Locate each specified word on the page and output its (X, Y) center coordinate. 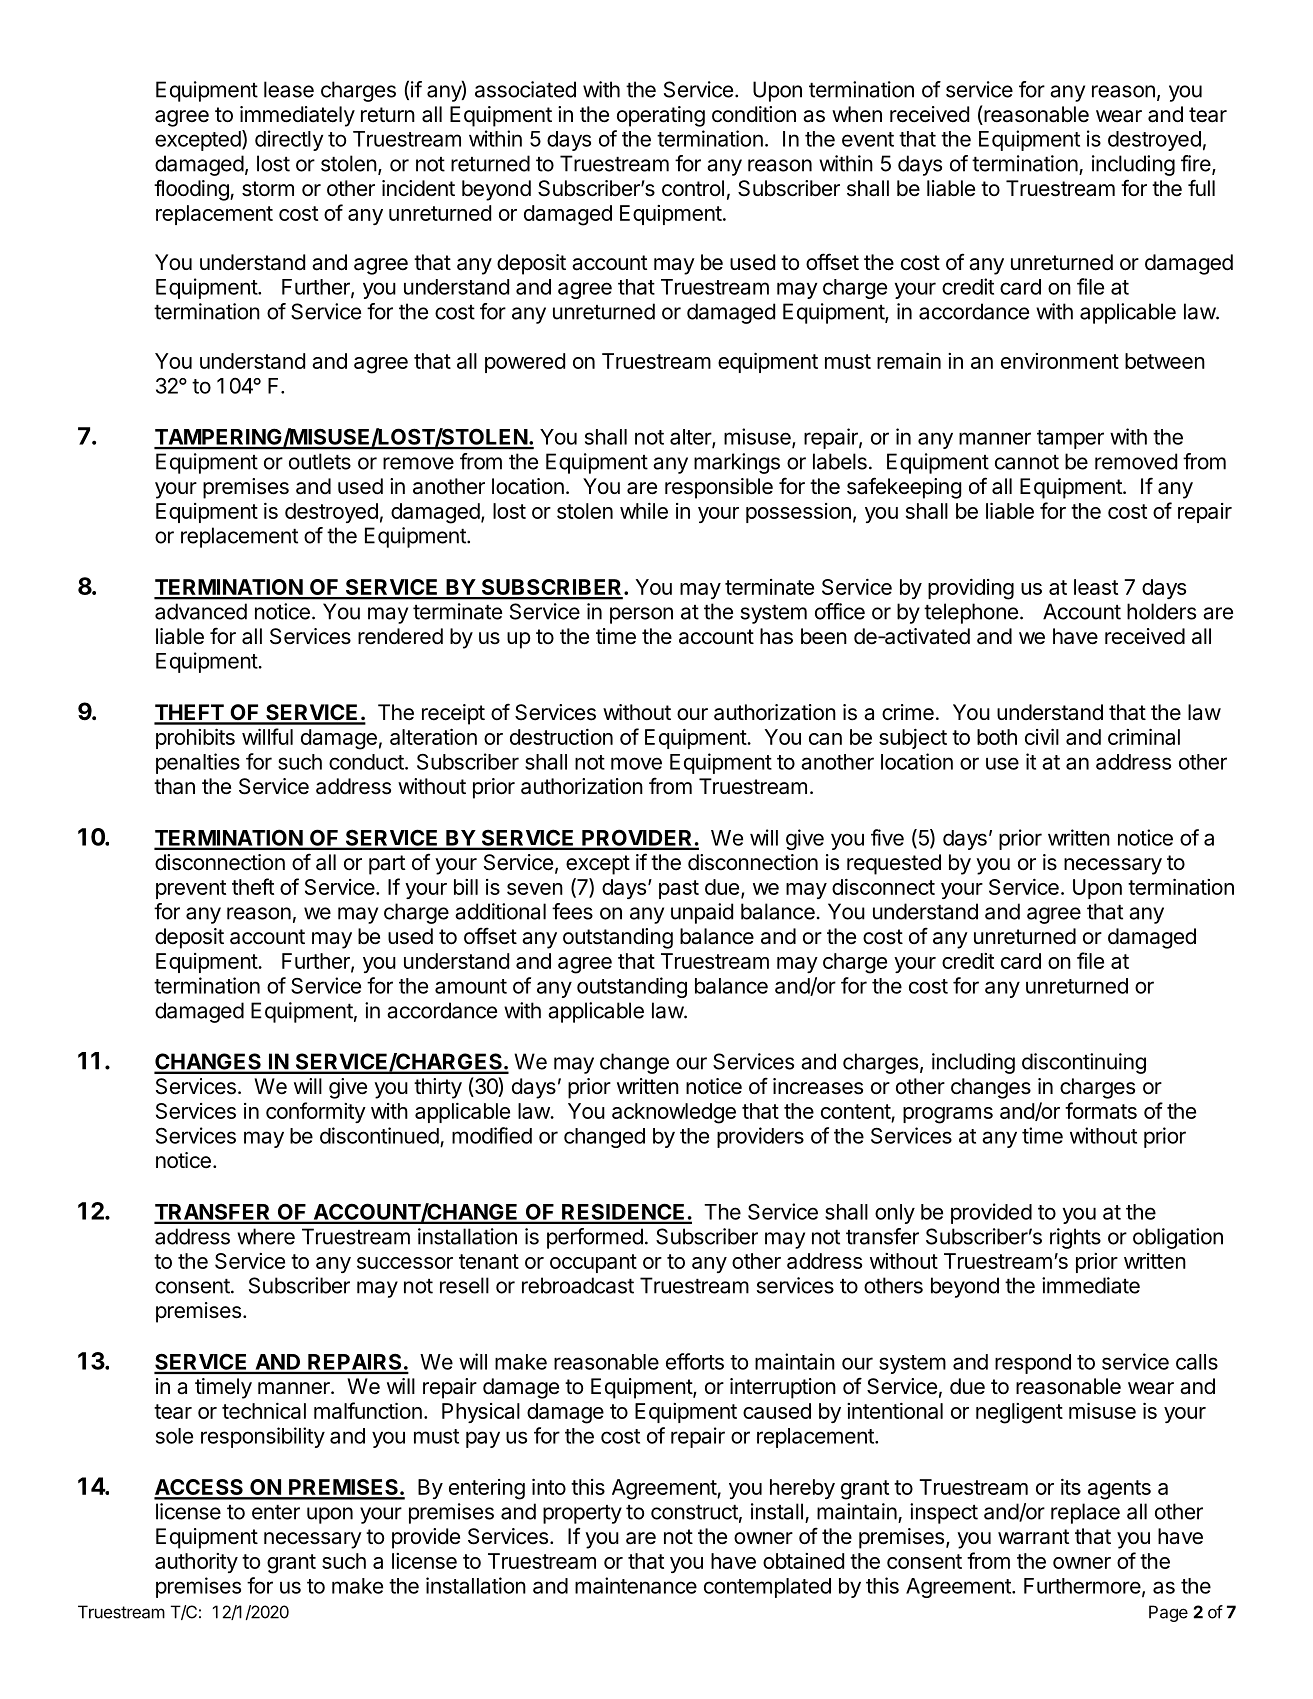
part (387, 865)
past (679, 889)
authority (196, 1563)
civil (1042, 736)
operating (661, 116)
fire (1197, 164)
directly (289, 140)
